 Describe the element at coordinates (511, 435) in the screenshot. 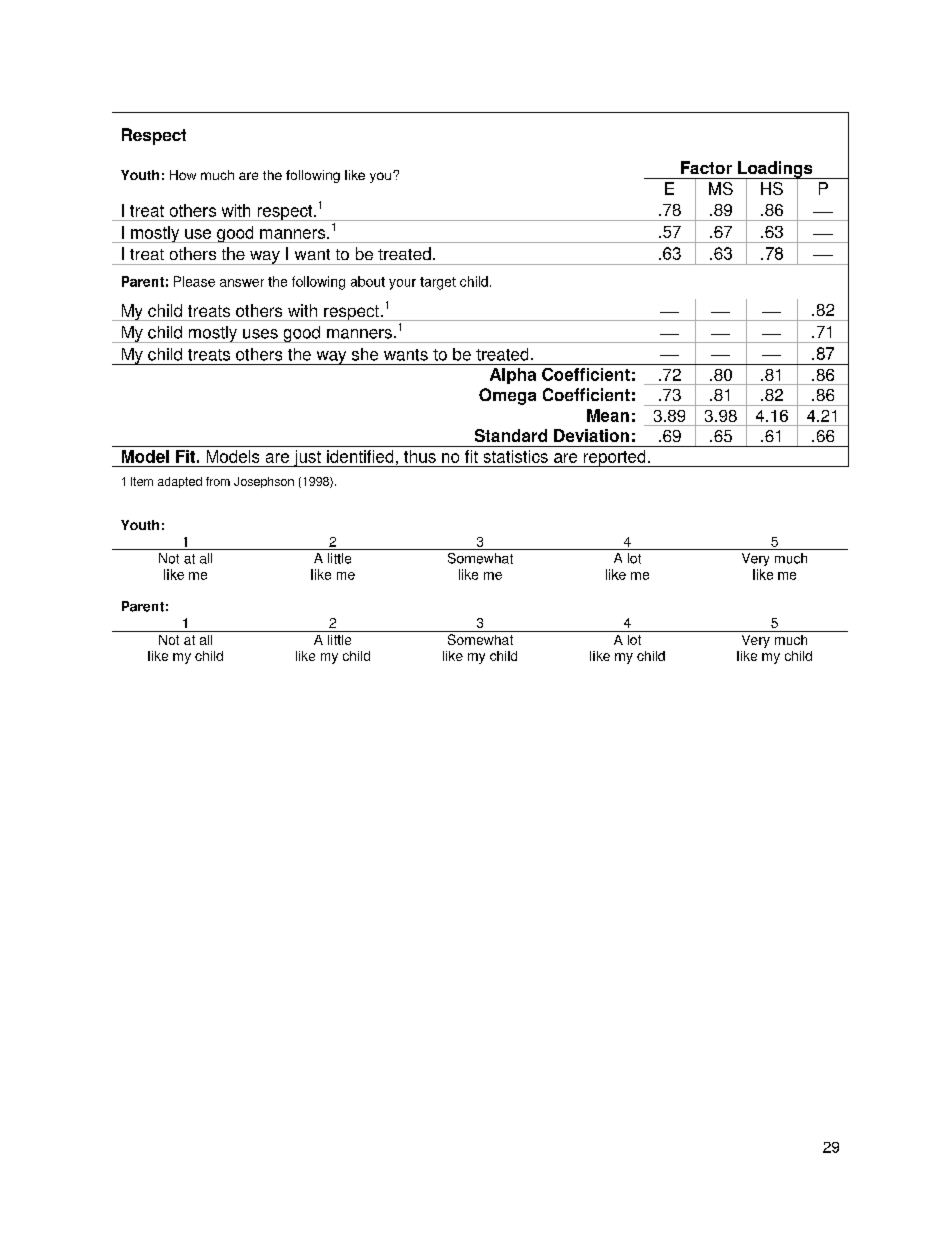

I see `Standard` at that location.
